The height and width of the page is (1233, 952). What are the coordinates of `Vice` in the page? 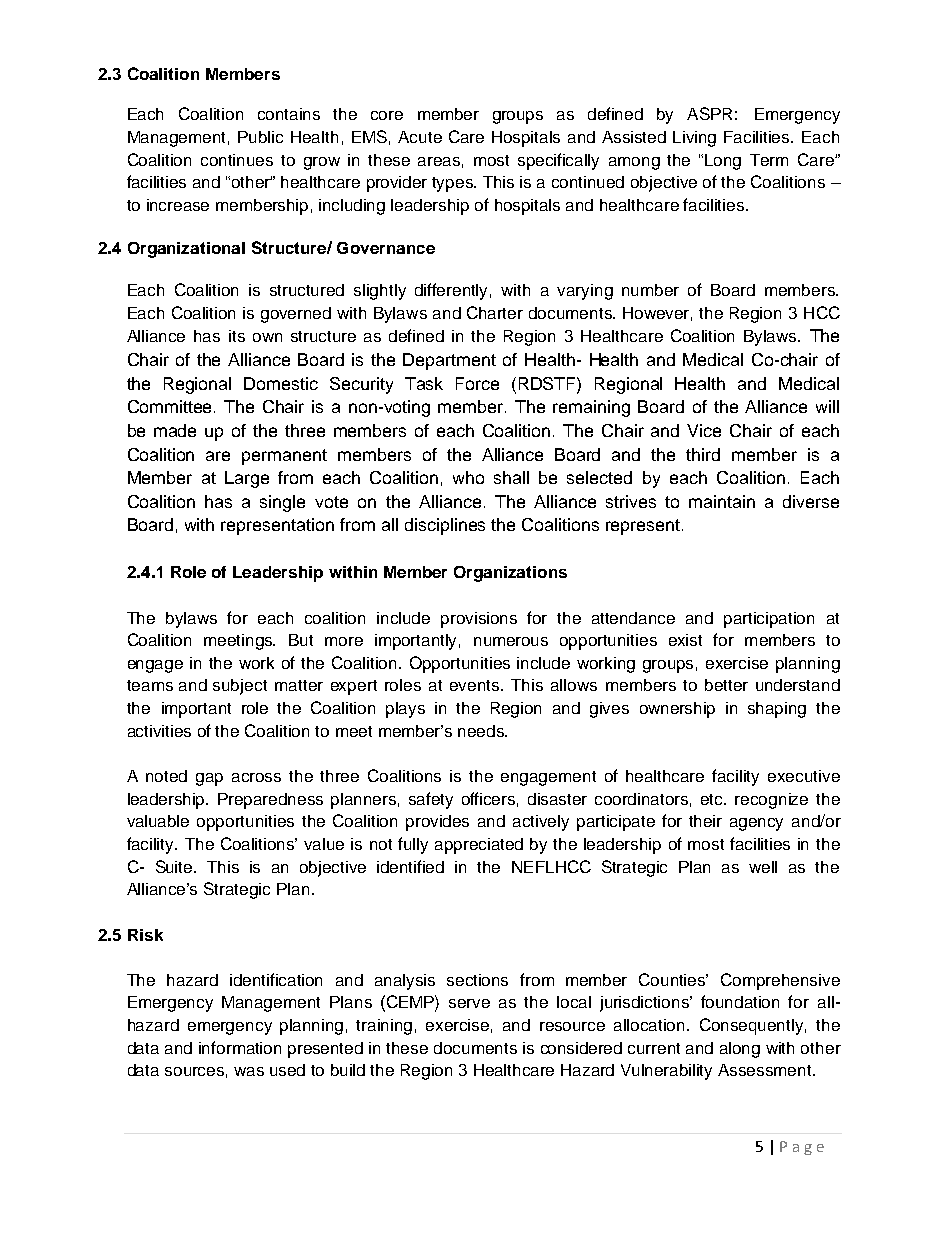 It's located at (704, 430).
